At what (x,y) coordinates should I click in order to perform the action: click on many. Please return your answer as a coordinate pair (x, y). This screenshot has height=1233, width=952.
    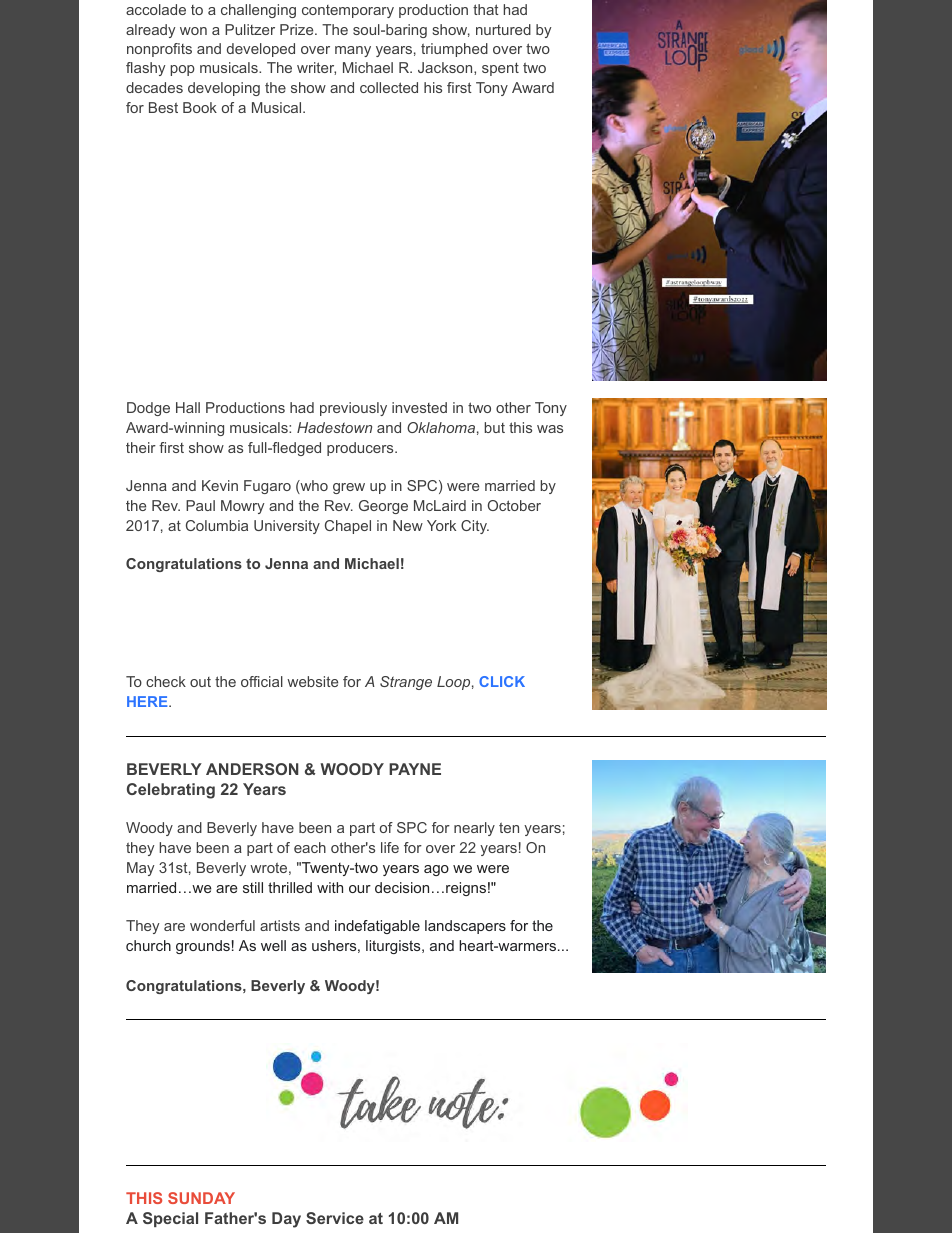
    Looking at the image, I should click on (353, 51).
